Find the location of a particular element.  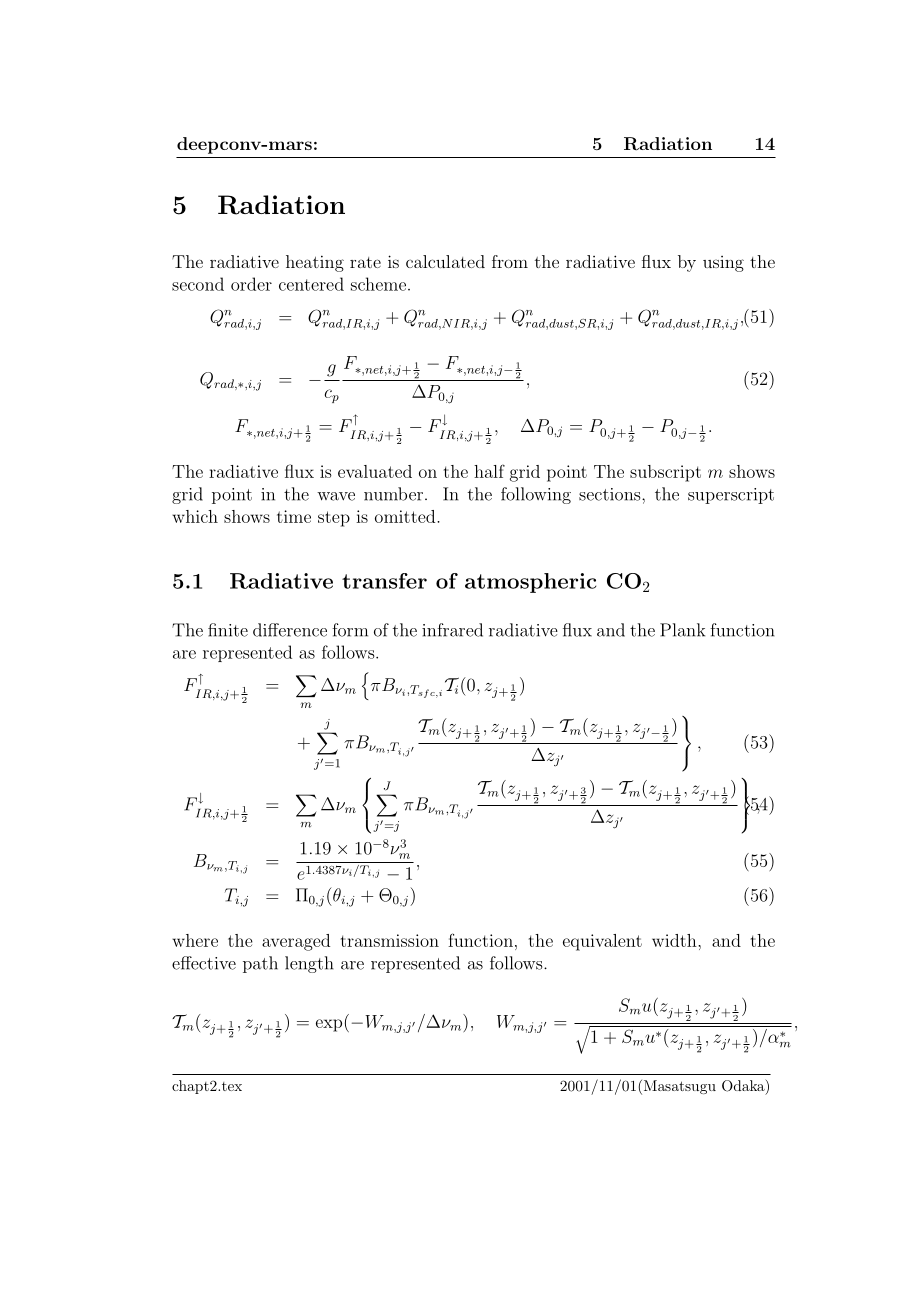

averaged is located at coordinates (296, 942).
